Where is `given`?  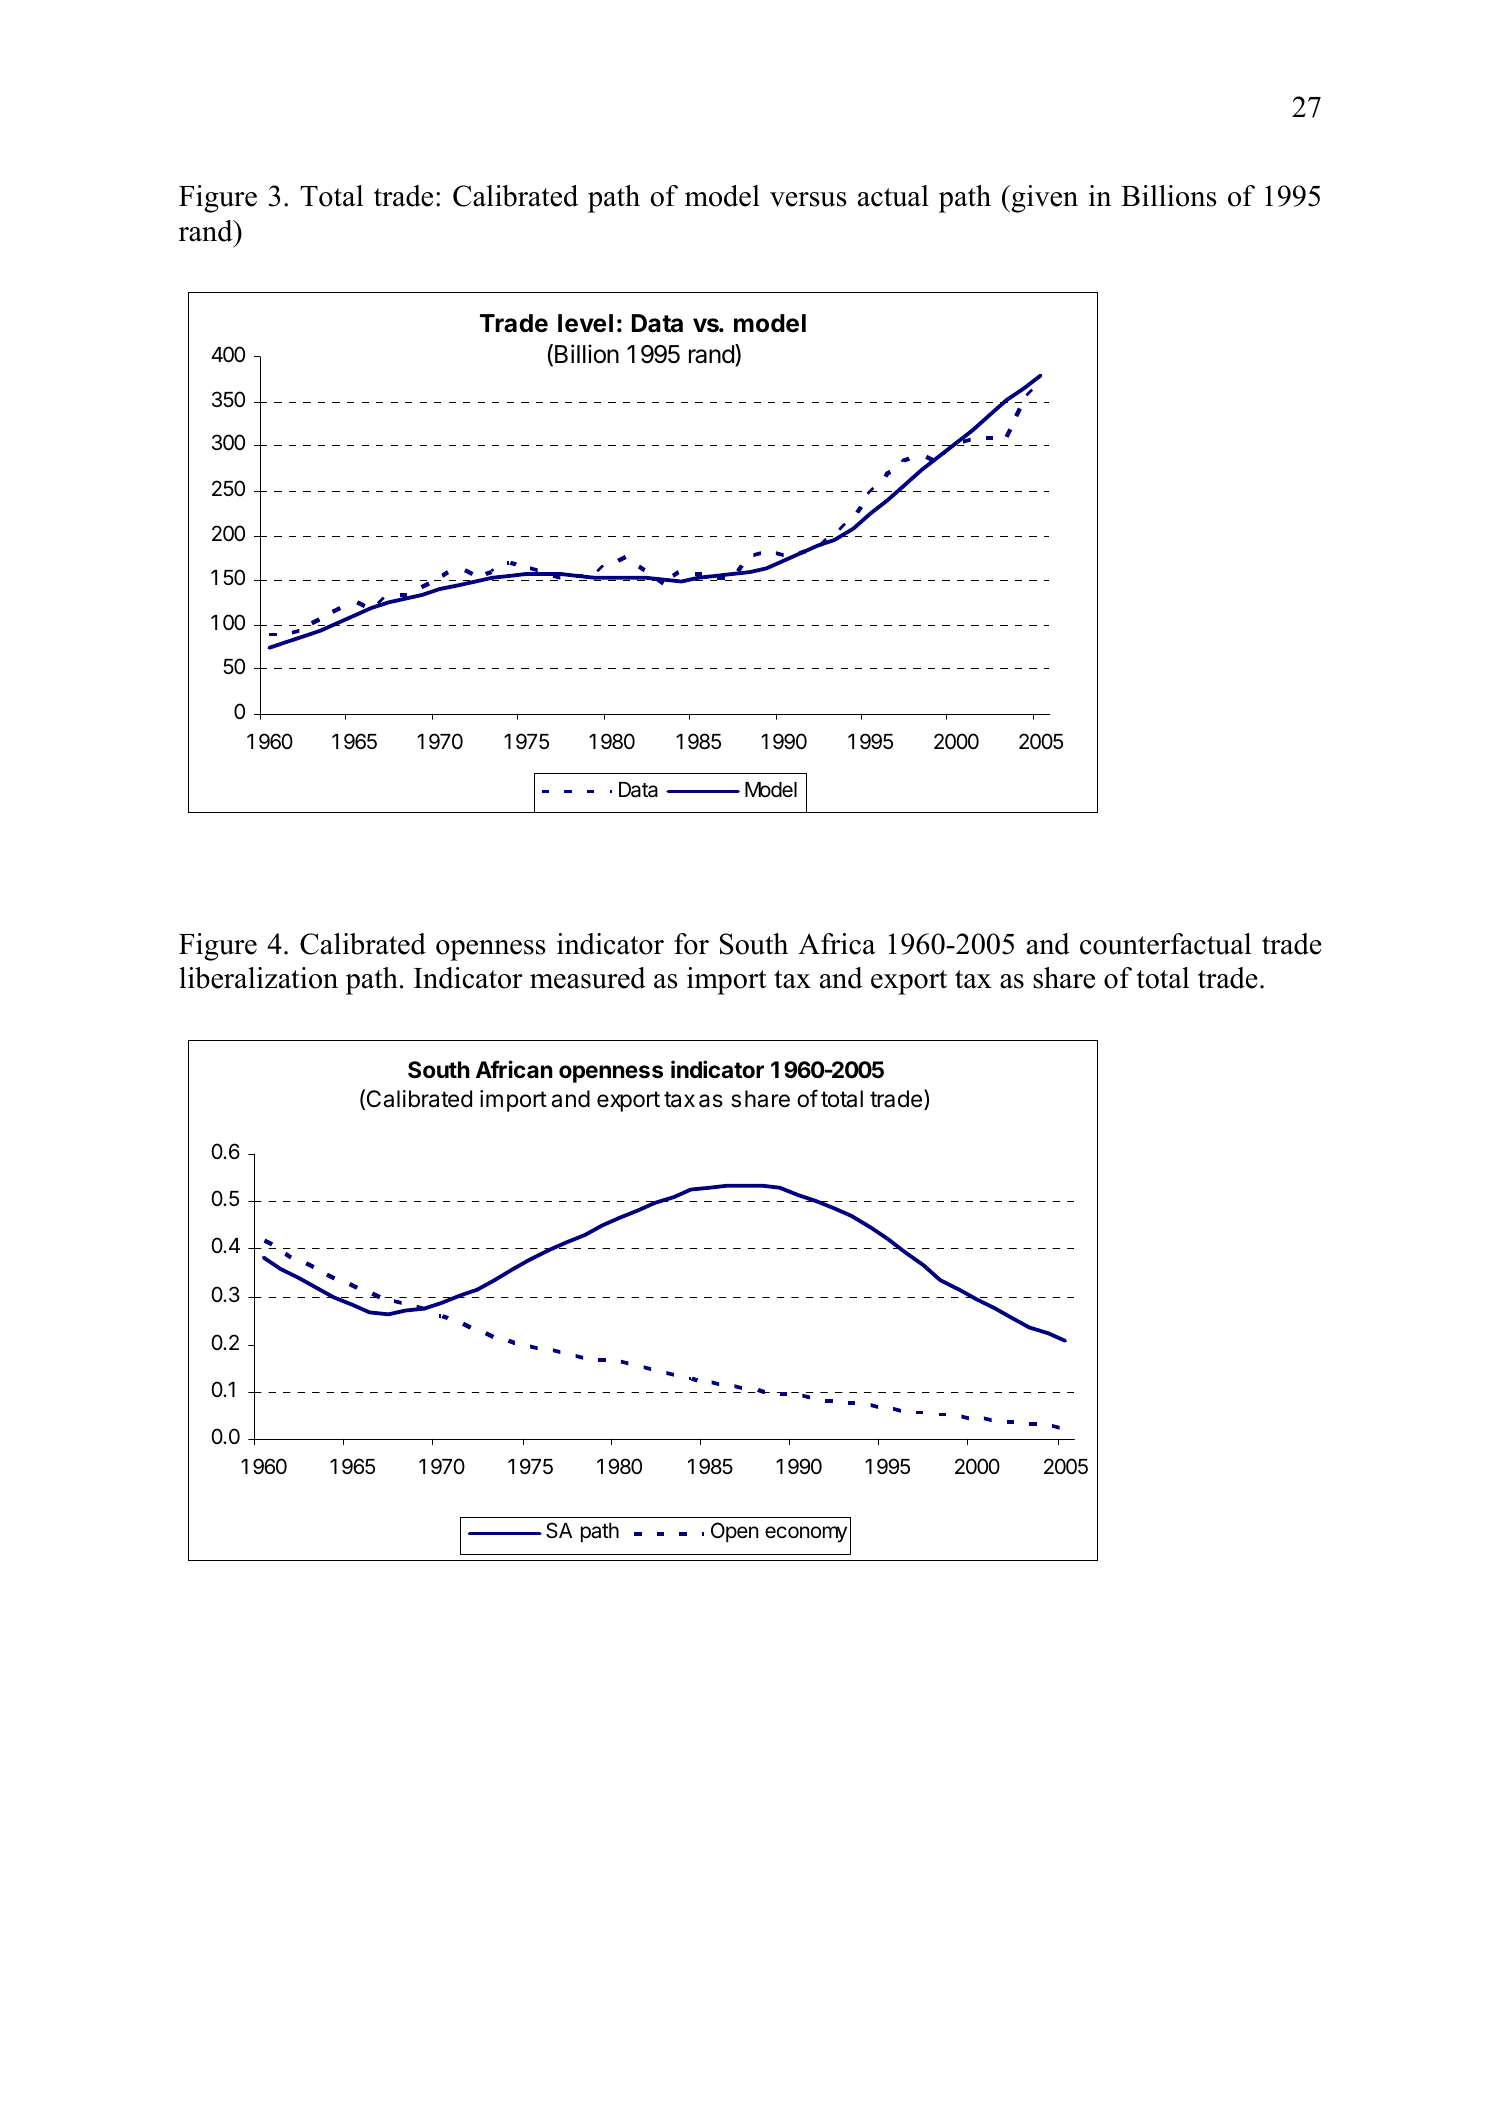 given is located at coordinates (1043, 199).
